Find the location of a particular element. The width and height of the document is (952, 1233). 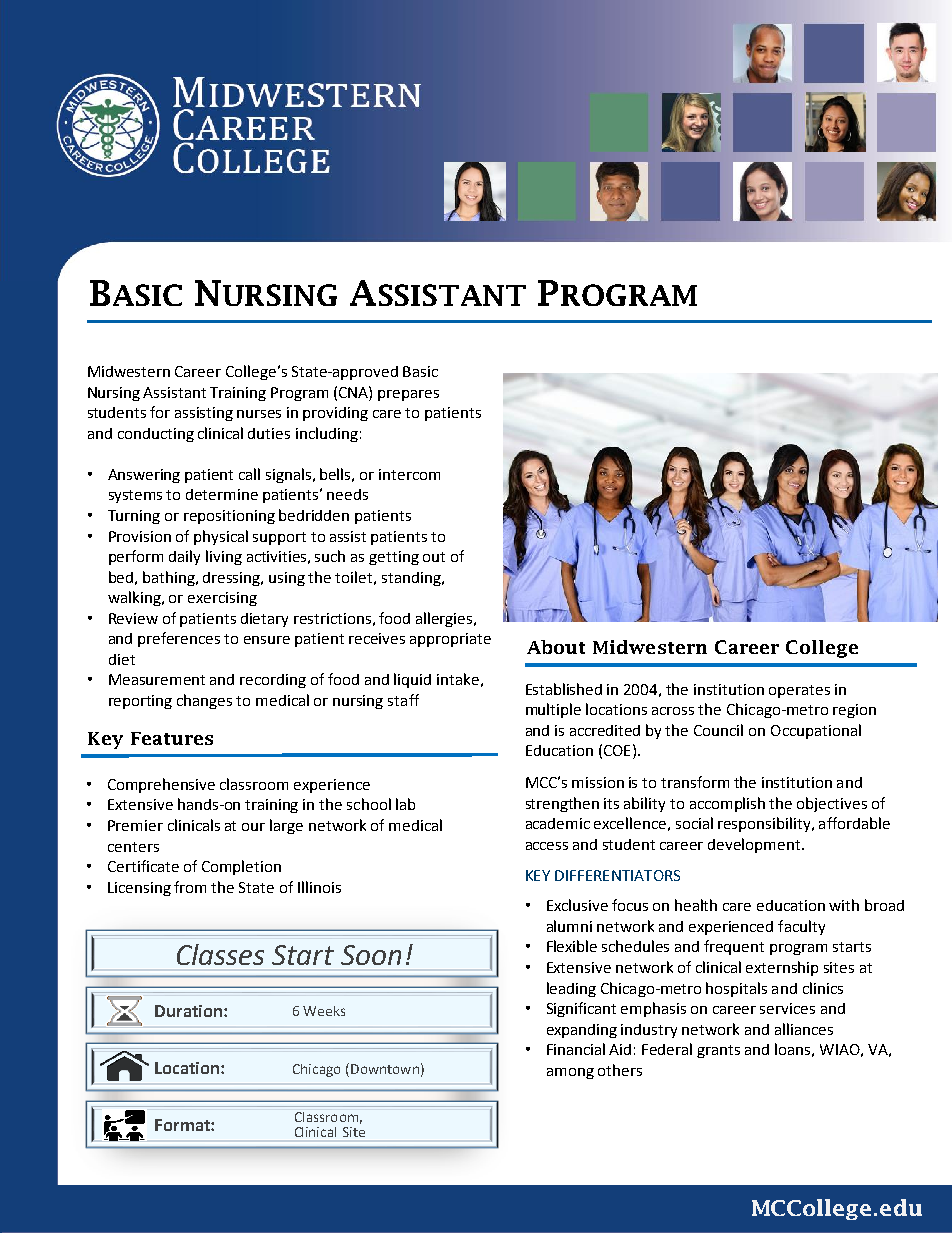

Features is located at coordinates (172, 738).
